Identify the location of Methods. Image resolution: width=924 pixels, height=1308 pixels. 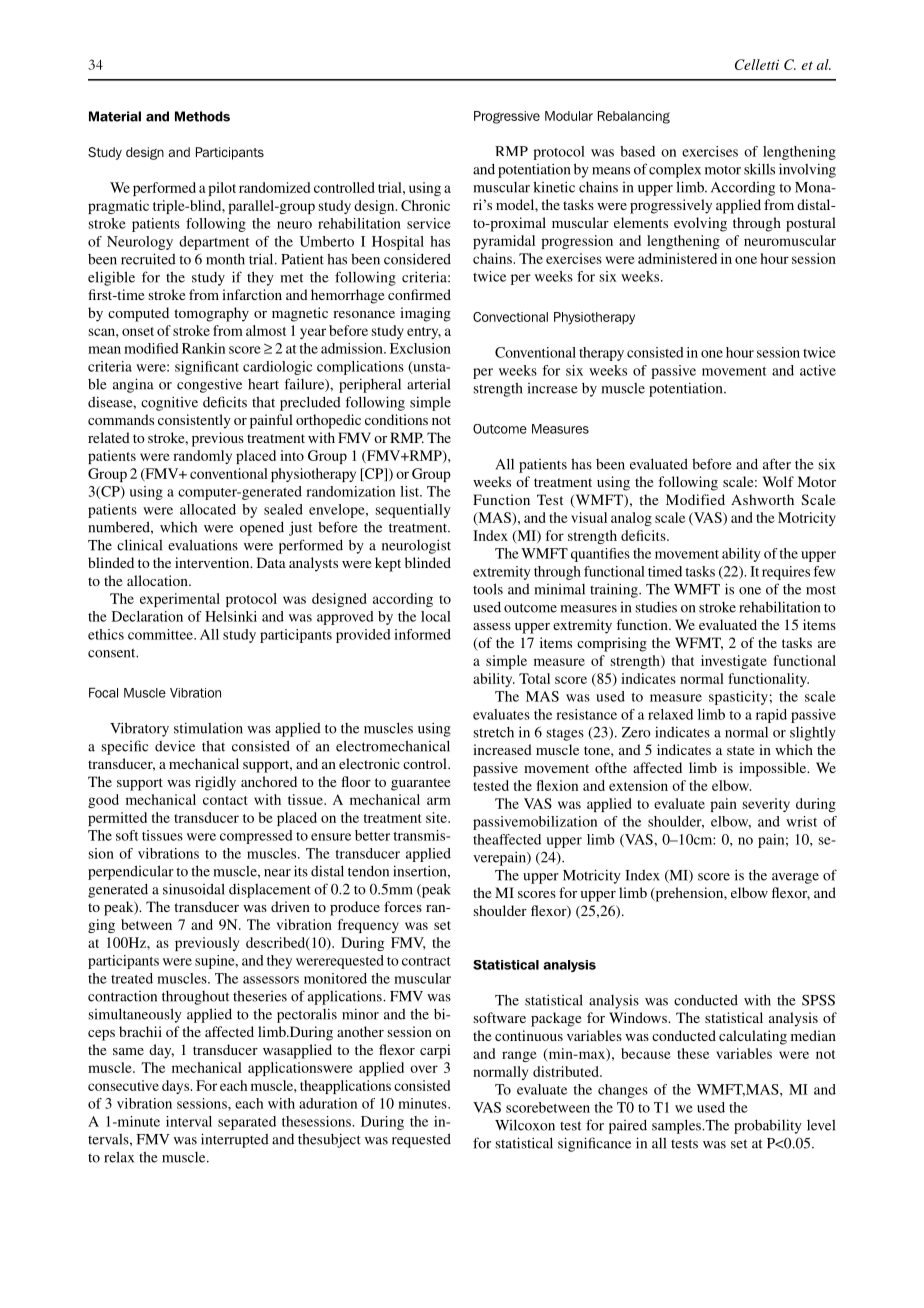
(202, 116).
